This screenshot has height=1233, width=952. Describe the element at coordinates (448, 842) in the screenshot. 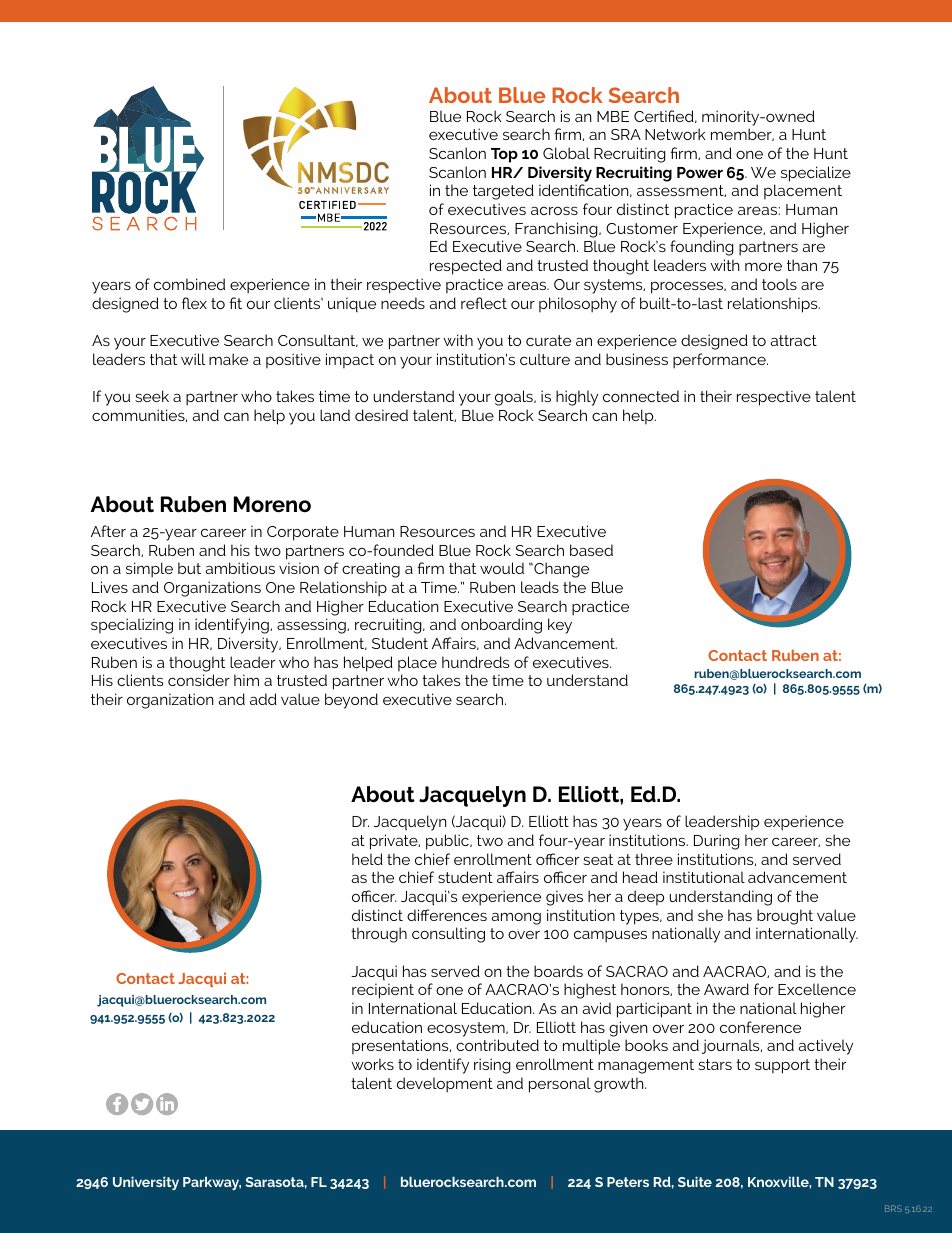

I see `public` at that location.
